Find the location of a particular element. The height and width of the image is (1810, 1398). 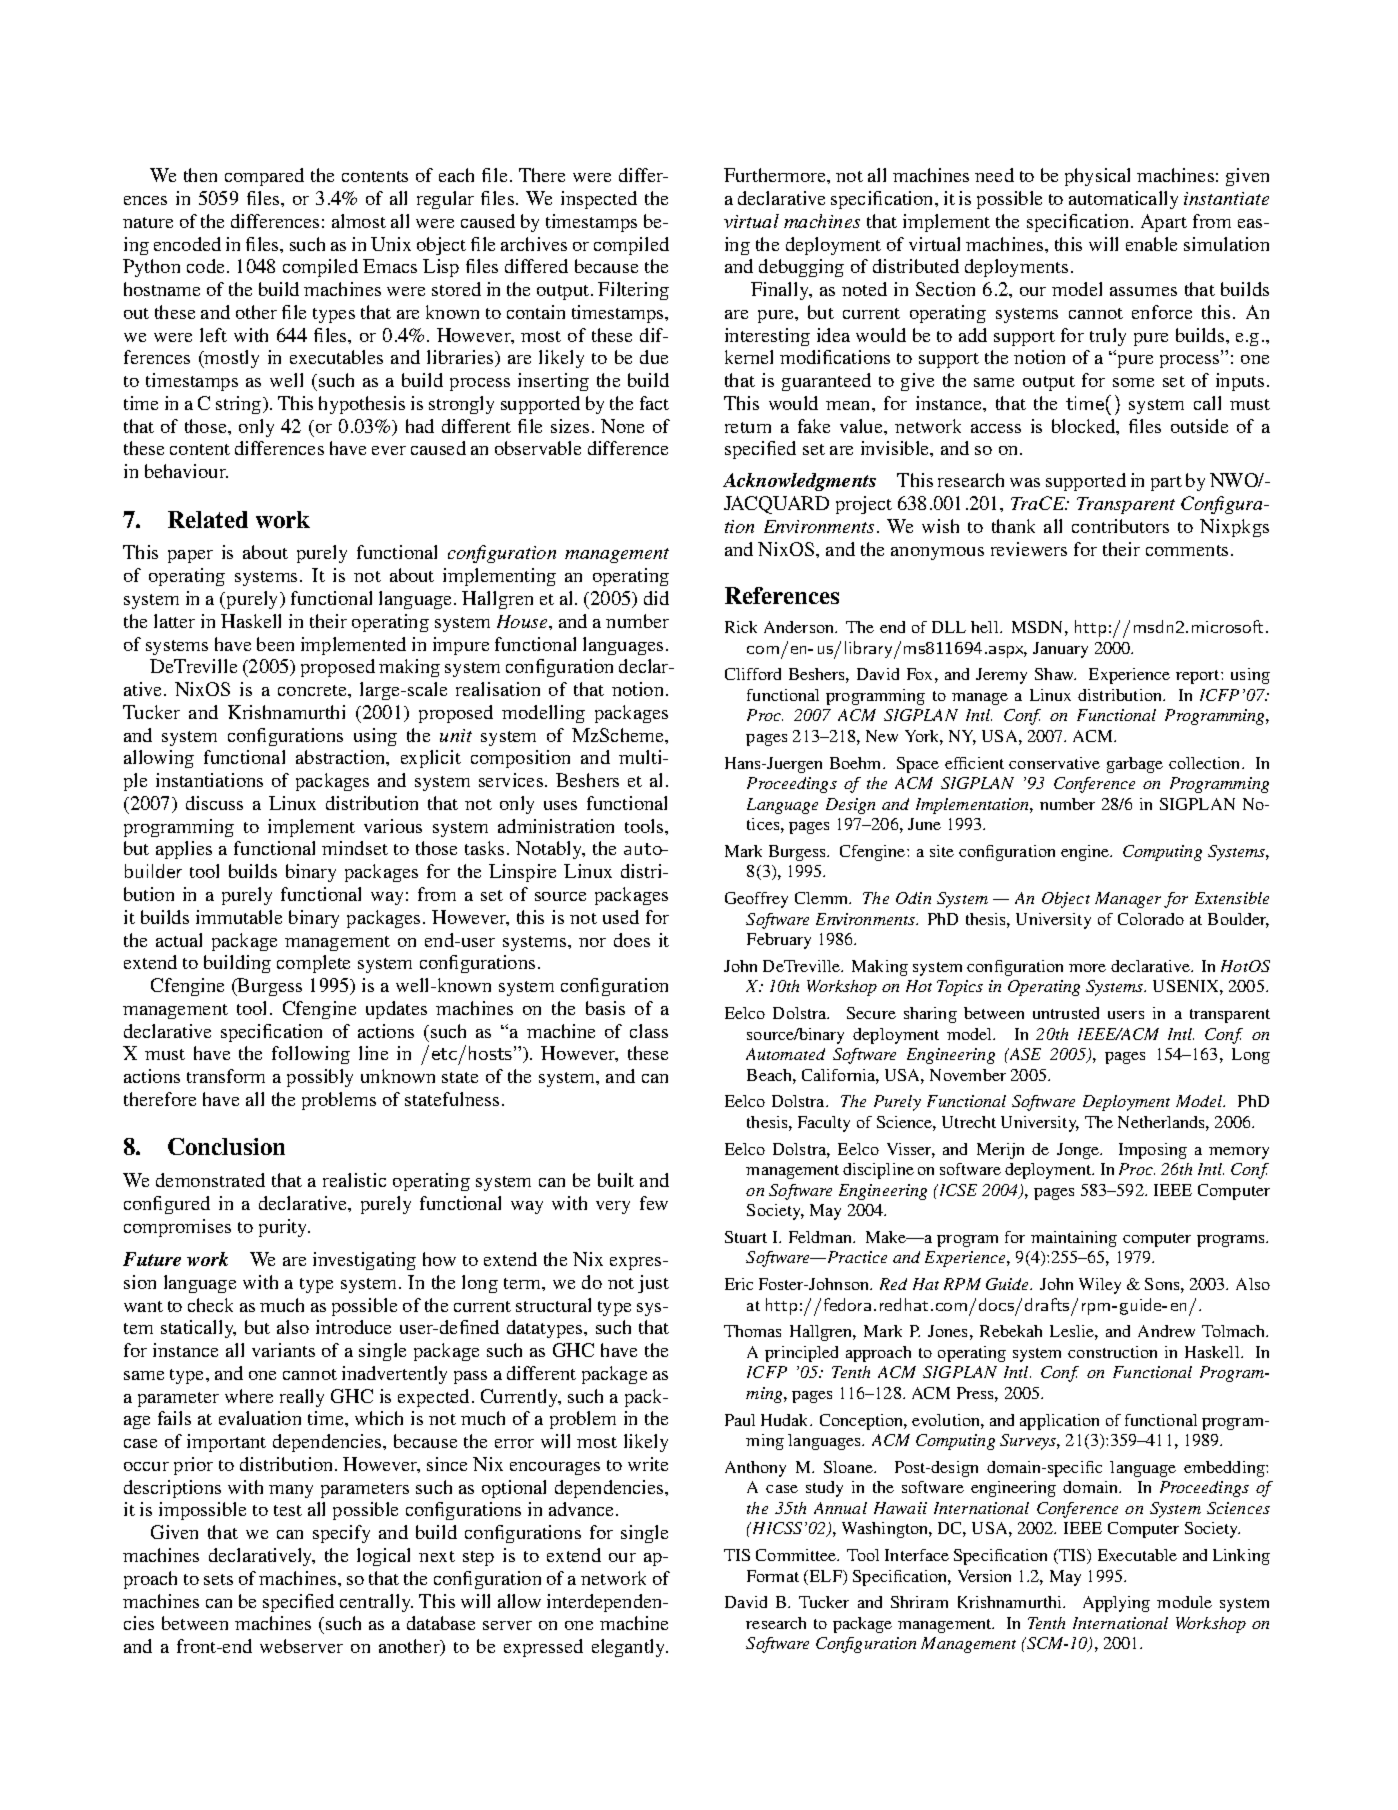

immutable is located at coordinates (239, 917).
